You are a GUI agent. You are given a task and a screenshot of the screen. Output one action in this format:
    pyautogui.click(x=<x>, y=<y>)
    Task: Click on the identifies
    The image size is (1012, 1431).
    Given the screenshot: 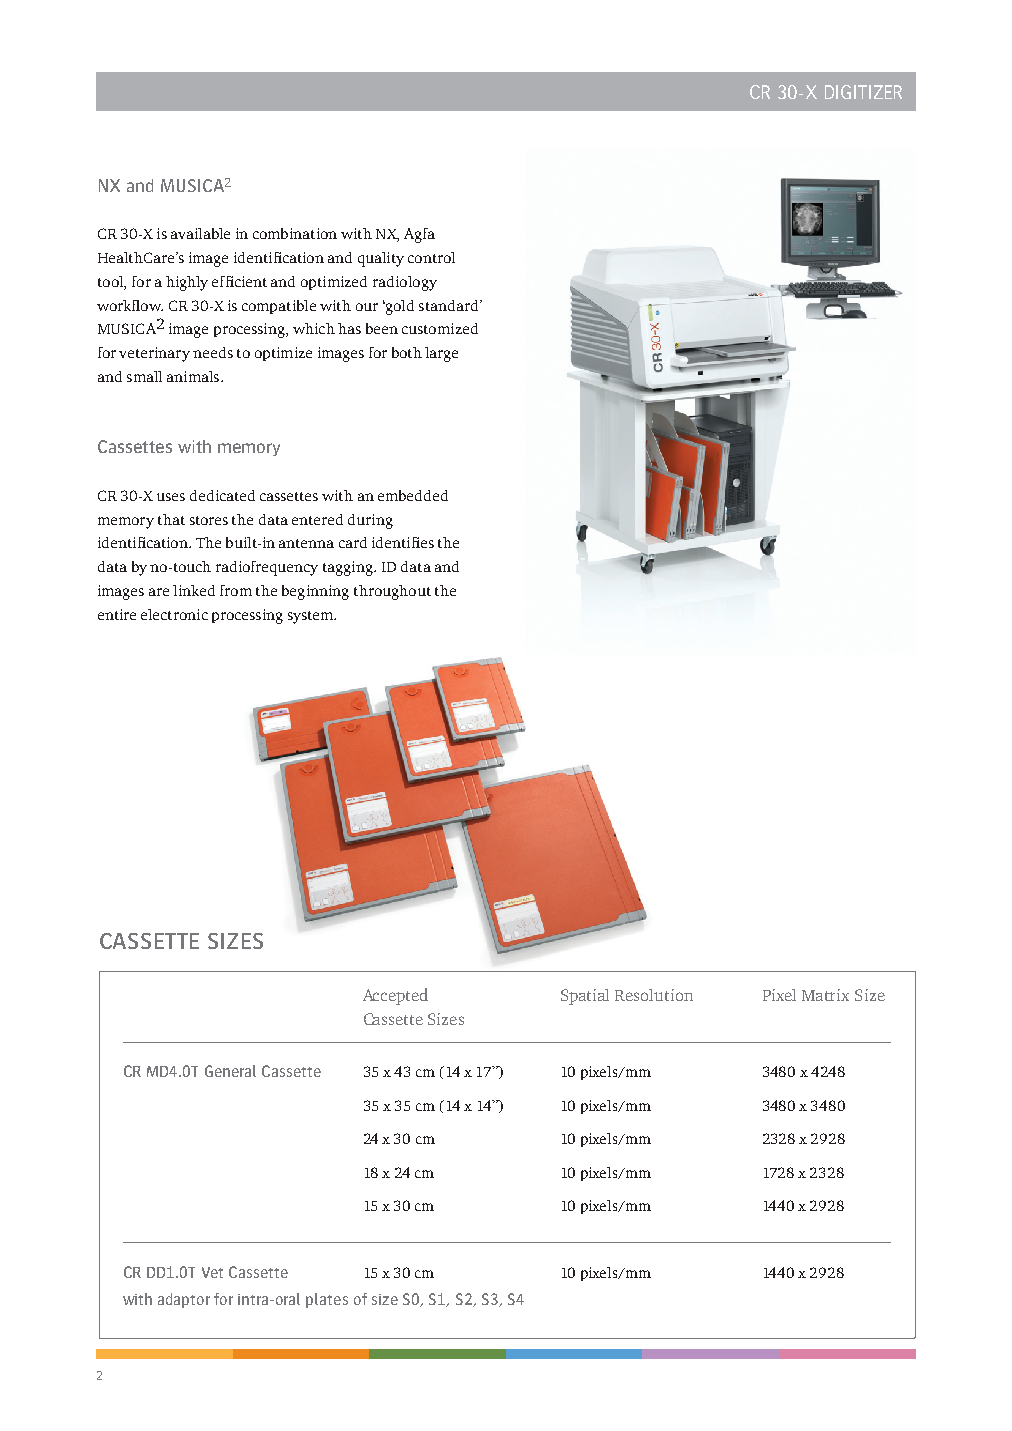 What is the action you would take?
    pyautogui.click(x=403, y=542)
